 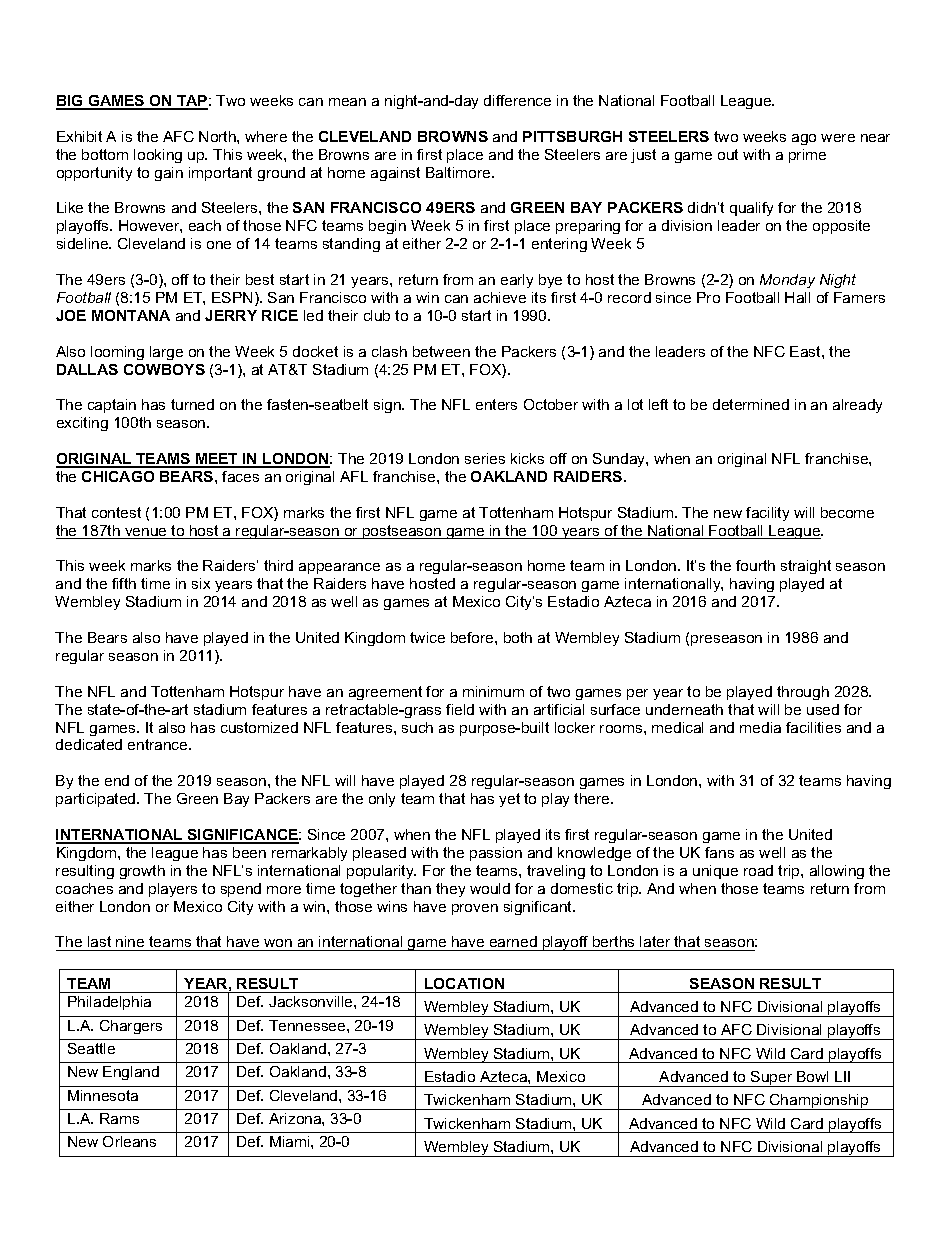 What do you see at coordinates (806, 567) in the document?
I see `straight` at bounding box center [806, 567].
